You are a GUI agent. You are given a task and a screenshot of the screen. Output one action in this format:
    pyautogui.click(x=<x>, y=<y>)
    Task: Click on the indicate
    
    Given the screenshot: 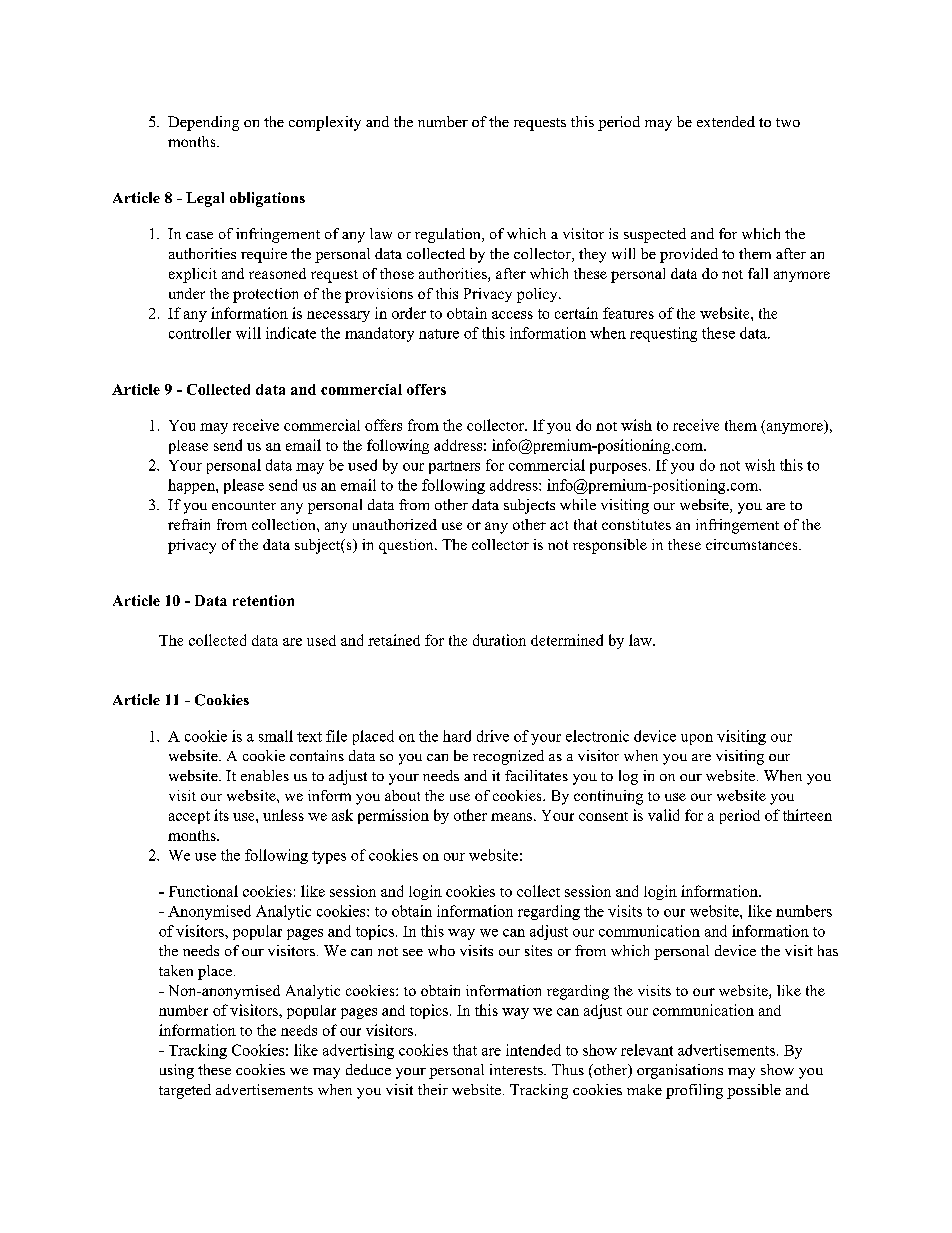 What is the action you would take?
    pyautogui.click(x=291, y=333)
